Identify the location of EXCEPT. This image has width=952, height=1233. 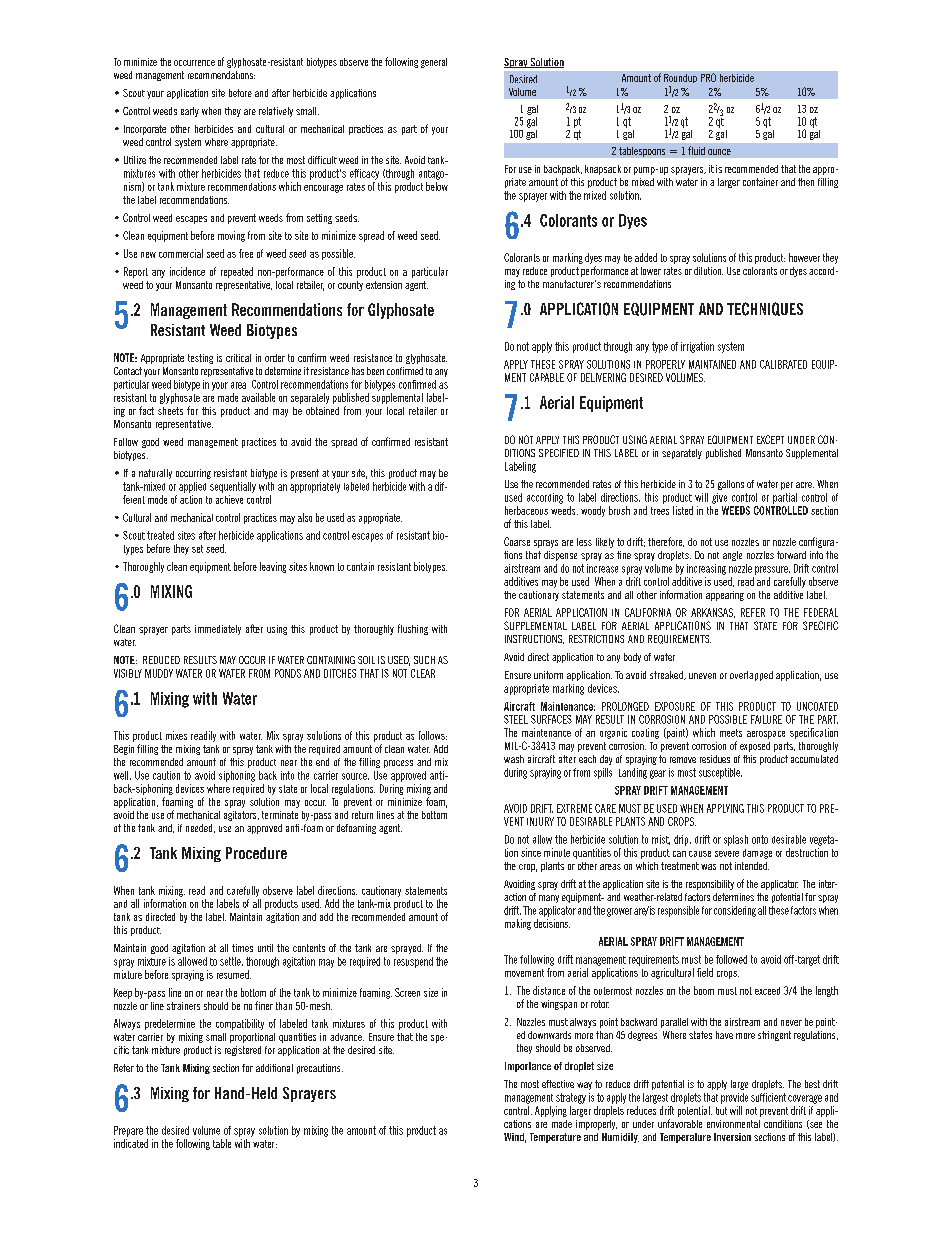
(770, 439).
